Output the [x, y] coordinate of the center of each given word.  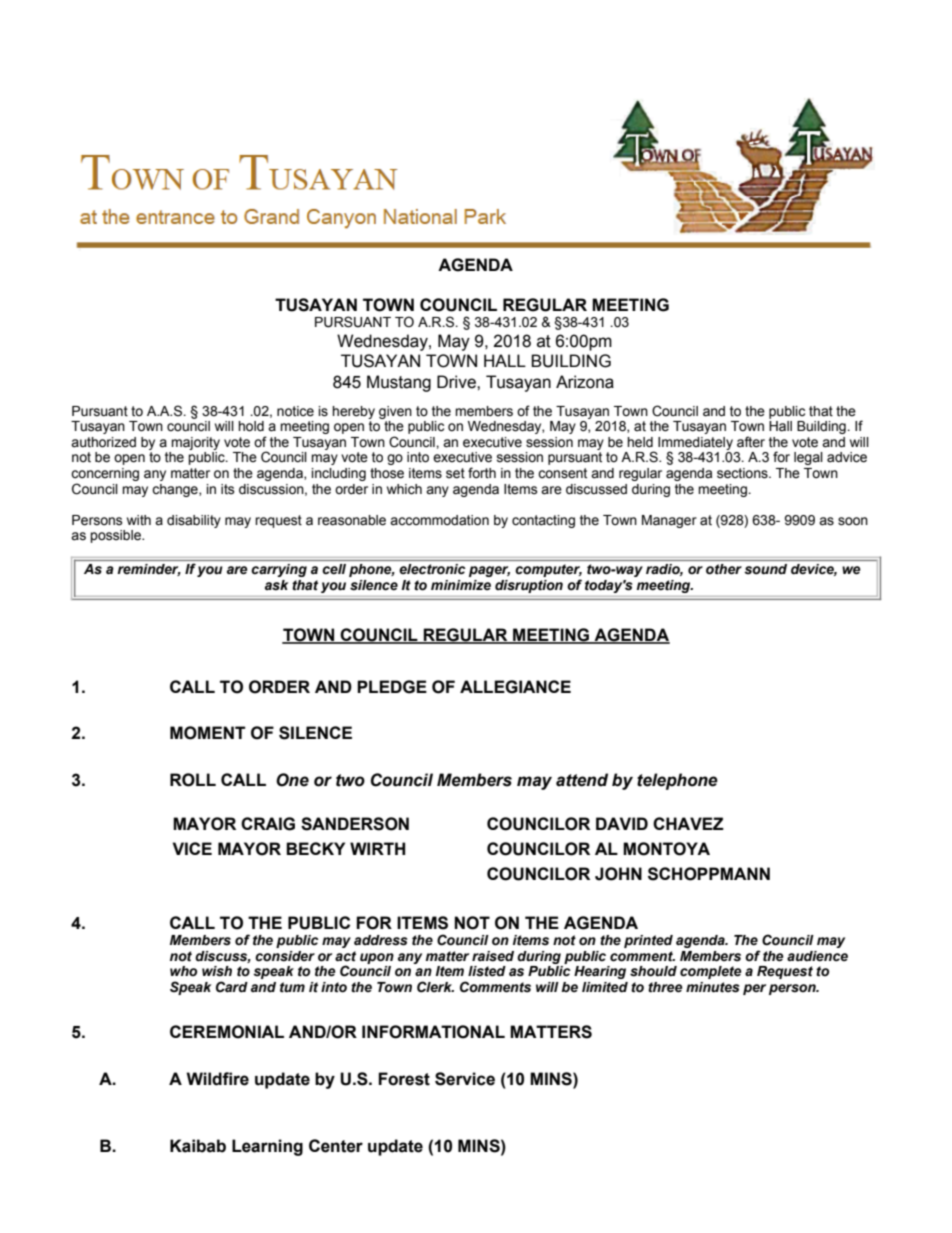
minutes [712, 987]
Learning [267, 1147]
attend [582, 780]
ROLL [193, 780]
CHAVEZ [688, 823]
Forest [404, 1079]
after [751, 442]
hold [251, 426]
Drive [457, 382]
